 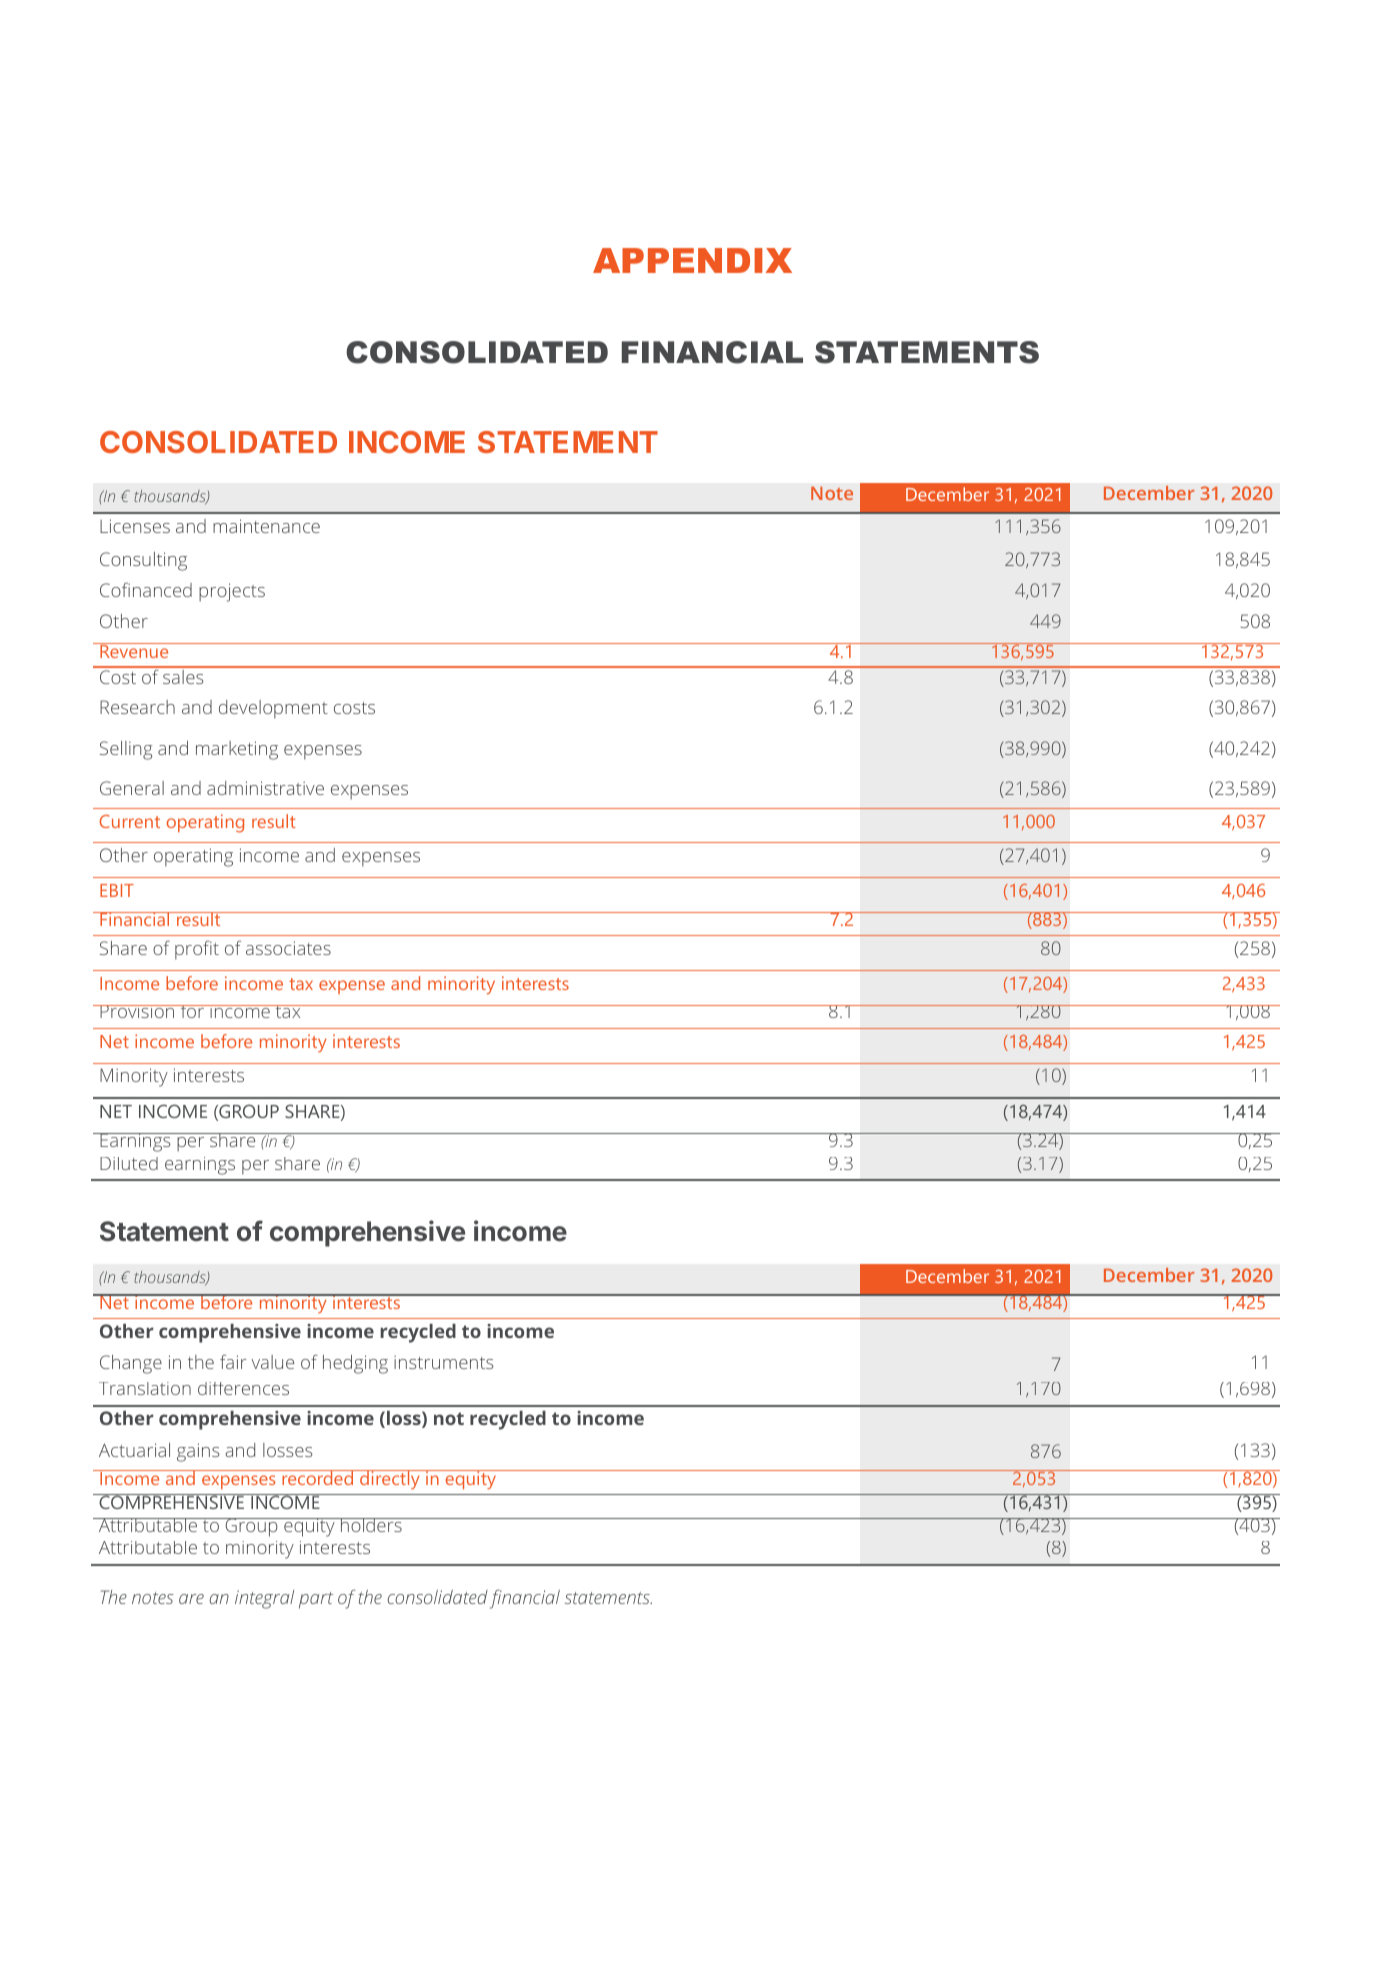 I want to click on Diluted, so click(x=129, y=1163).
